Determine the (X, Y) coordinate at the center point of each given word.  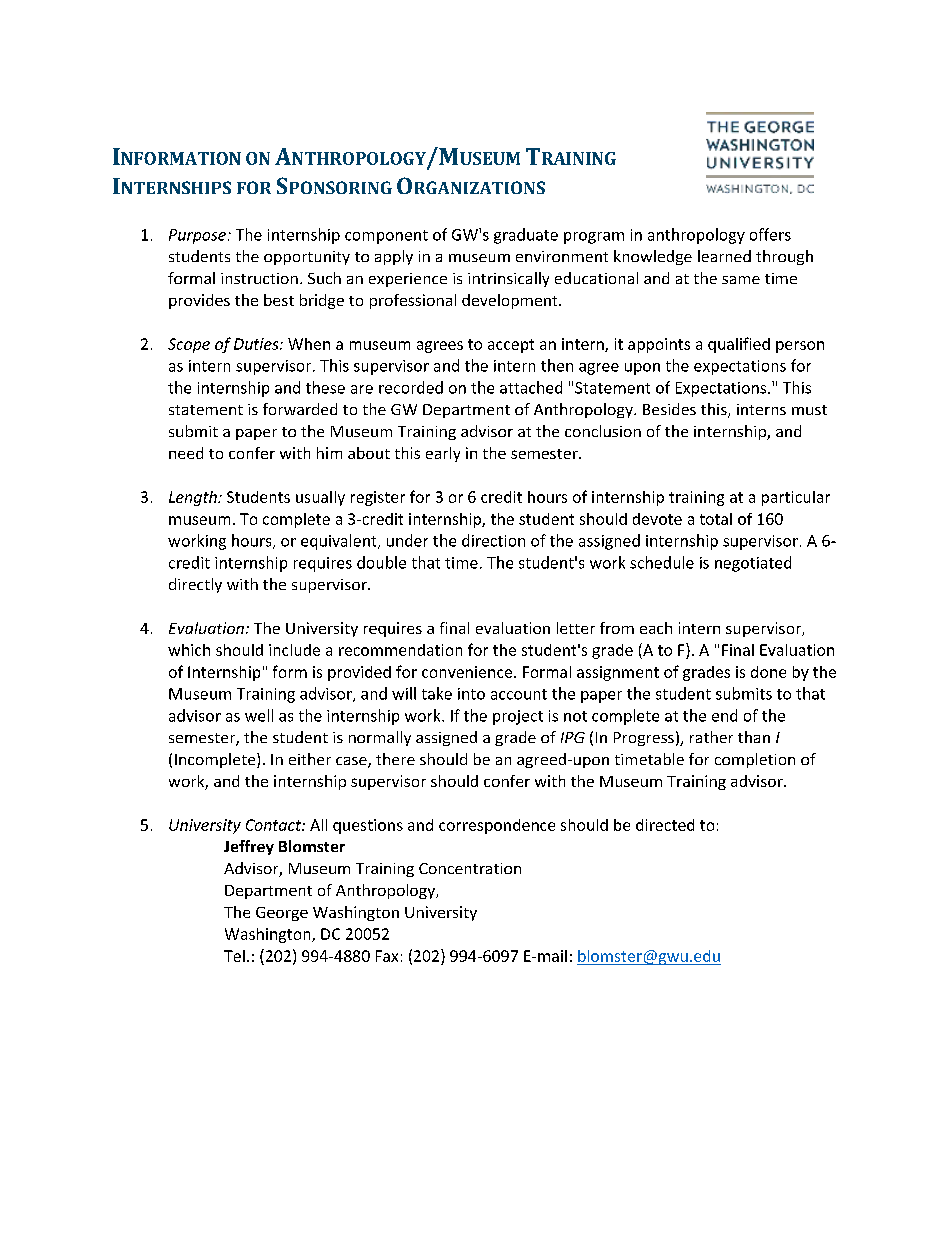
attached (531, 387)
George (282, 914)
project (518, 717)
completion (755, 760)
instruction (259, 278)
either (310, 759)
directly (195, 585)
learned (724, 256)
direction (493, 540)
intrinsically (508, 279)
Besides (669, 409)
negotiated (753, 564)
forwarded (300, 409)
